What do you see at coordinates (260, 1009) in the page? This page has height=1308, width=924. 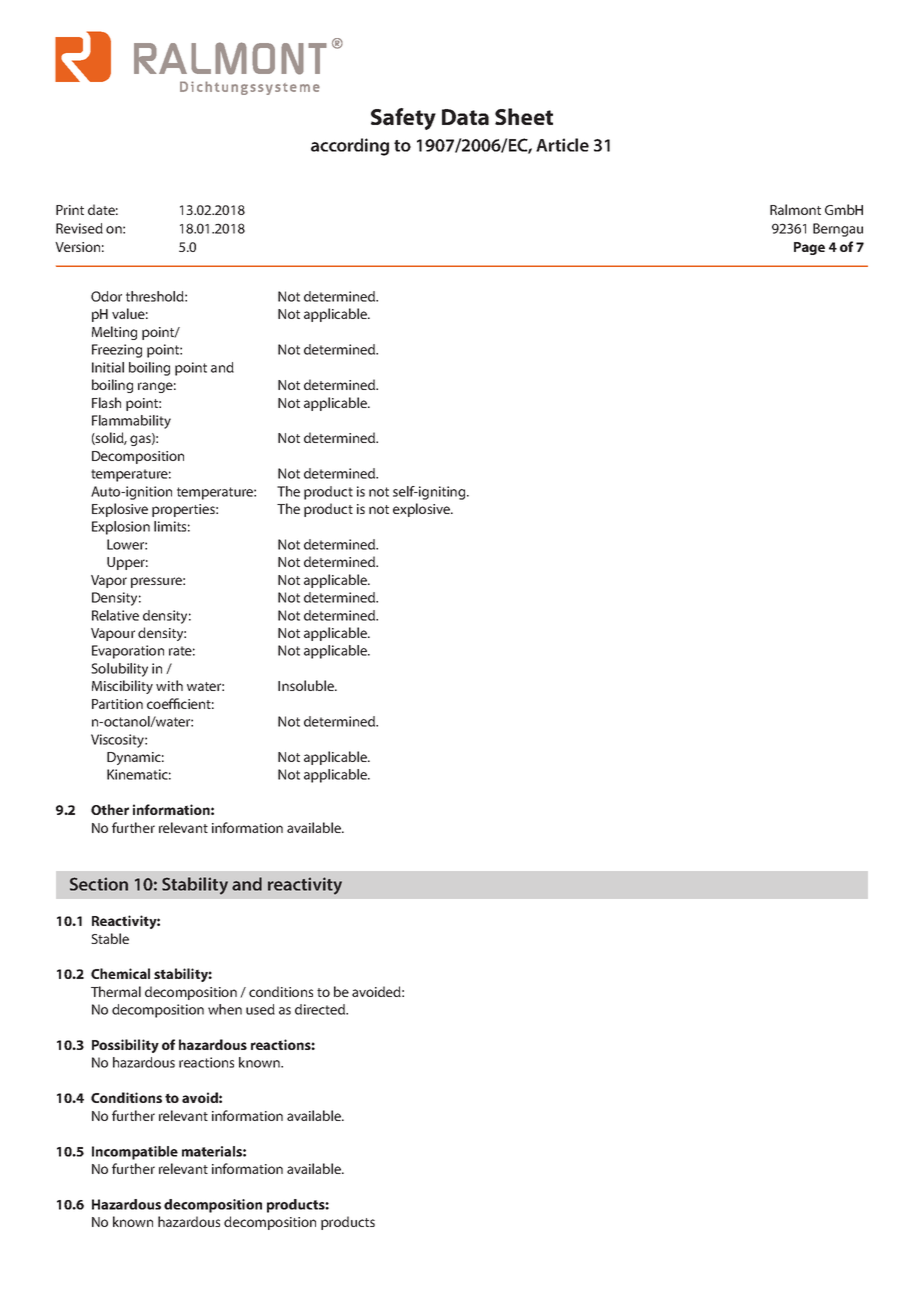 I see `used` at bounding box center [260, 1009].
